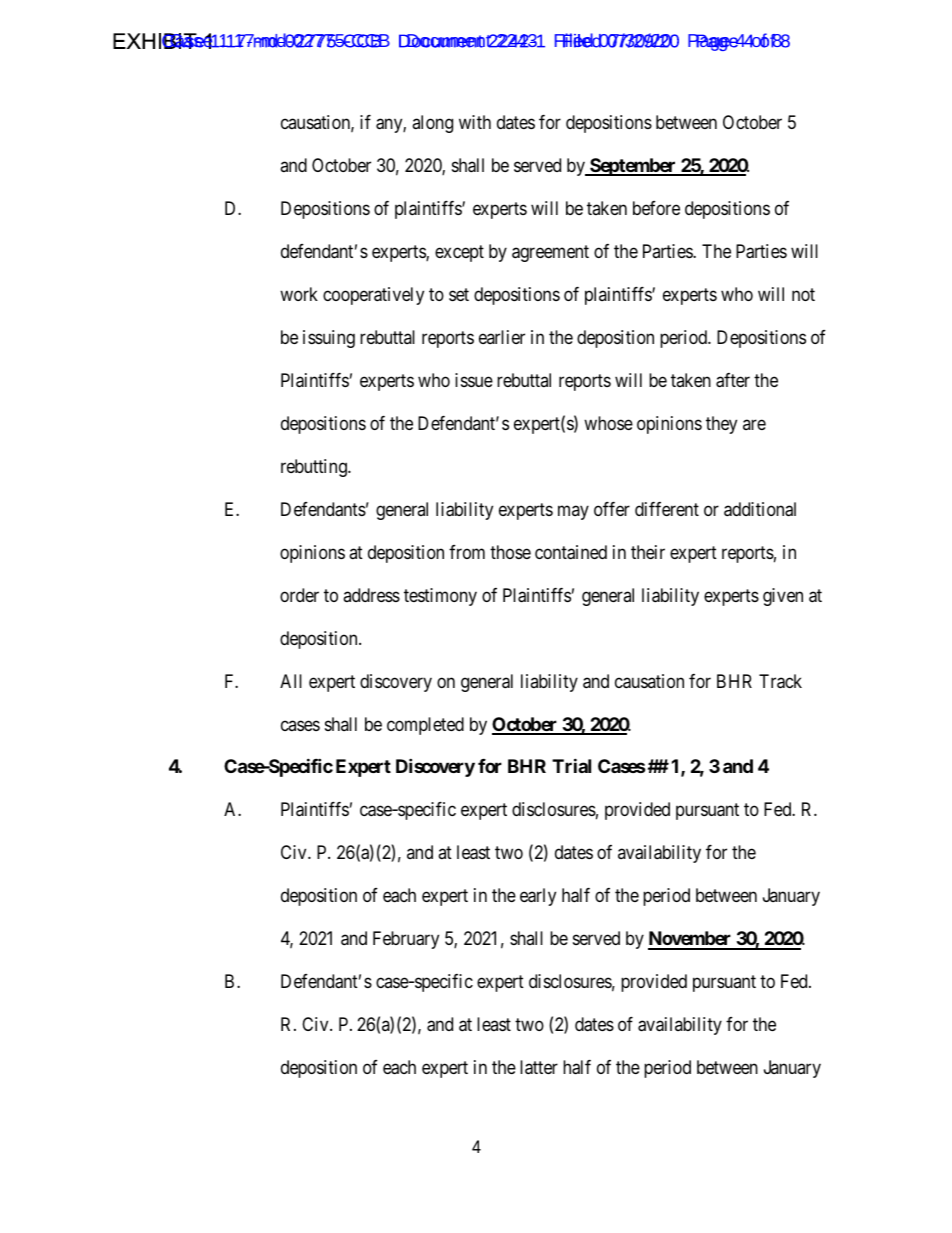 The height and width of the document is (1233, 952). Describe the element at coordinates (539, 1067) in the document. I see `latter` at that location.
